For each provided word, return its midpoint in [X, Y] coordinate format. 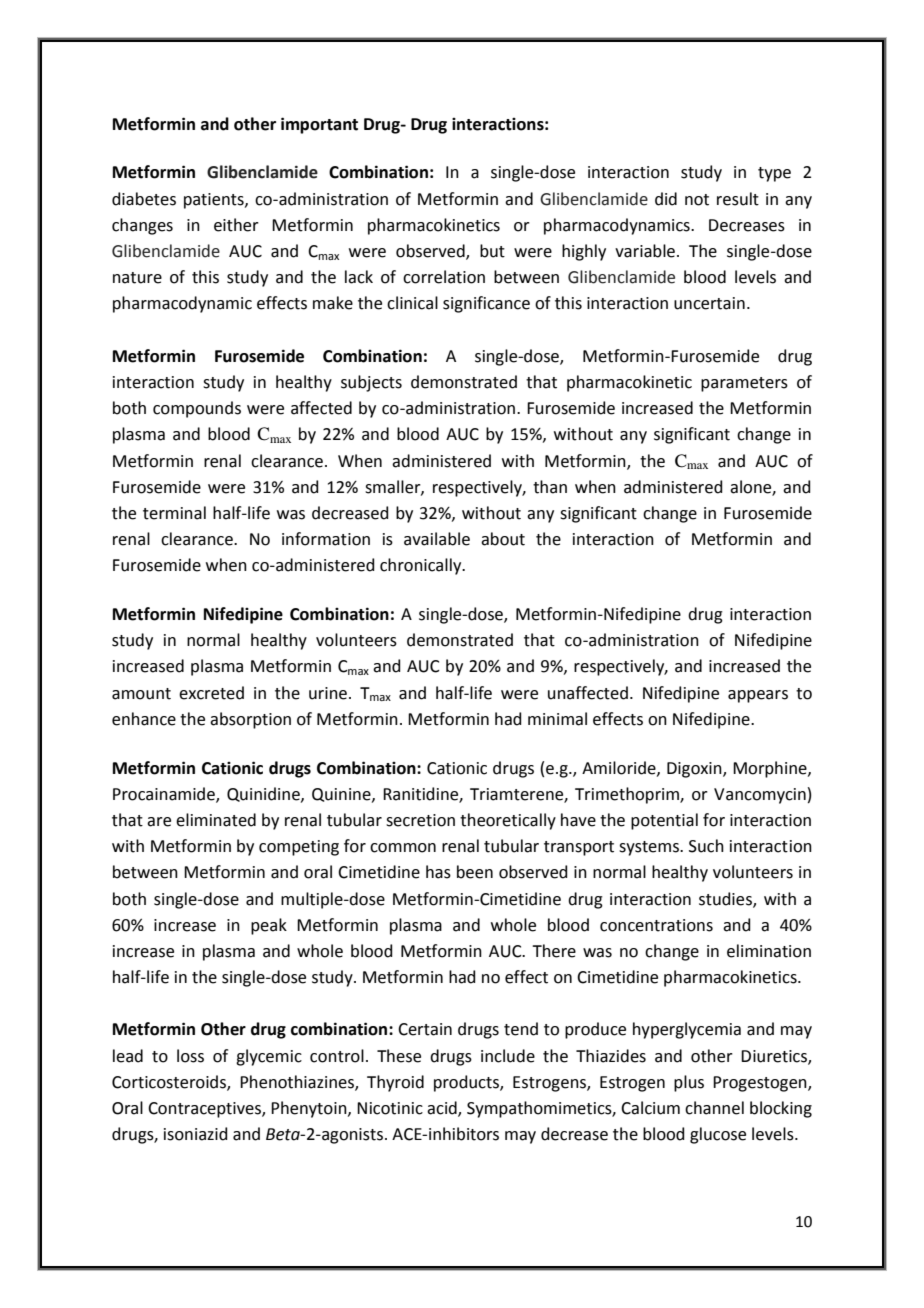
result [738, 199]
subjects [371, 383]
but [492, 251]
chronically [422, 566]
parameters [744, 384]
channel [714, 1108]
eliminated [216, 820]
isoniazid [196, 1134]
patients [215, 201]
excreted [211, 693]
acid [443, 1109]
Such [706, 846]
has [438, 872]
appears [758, 696]
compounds [197, 409]
